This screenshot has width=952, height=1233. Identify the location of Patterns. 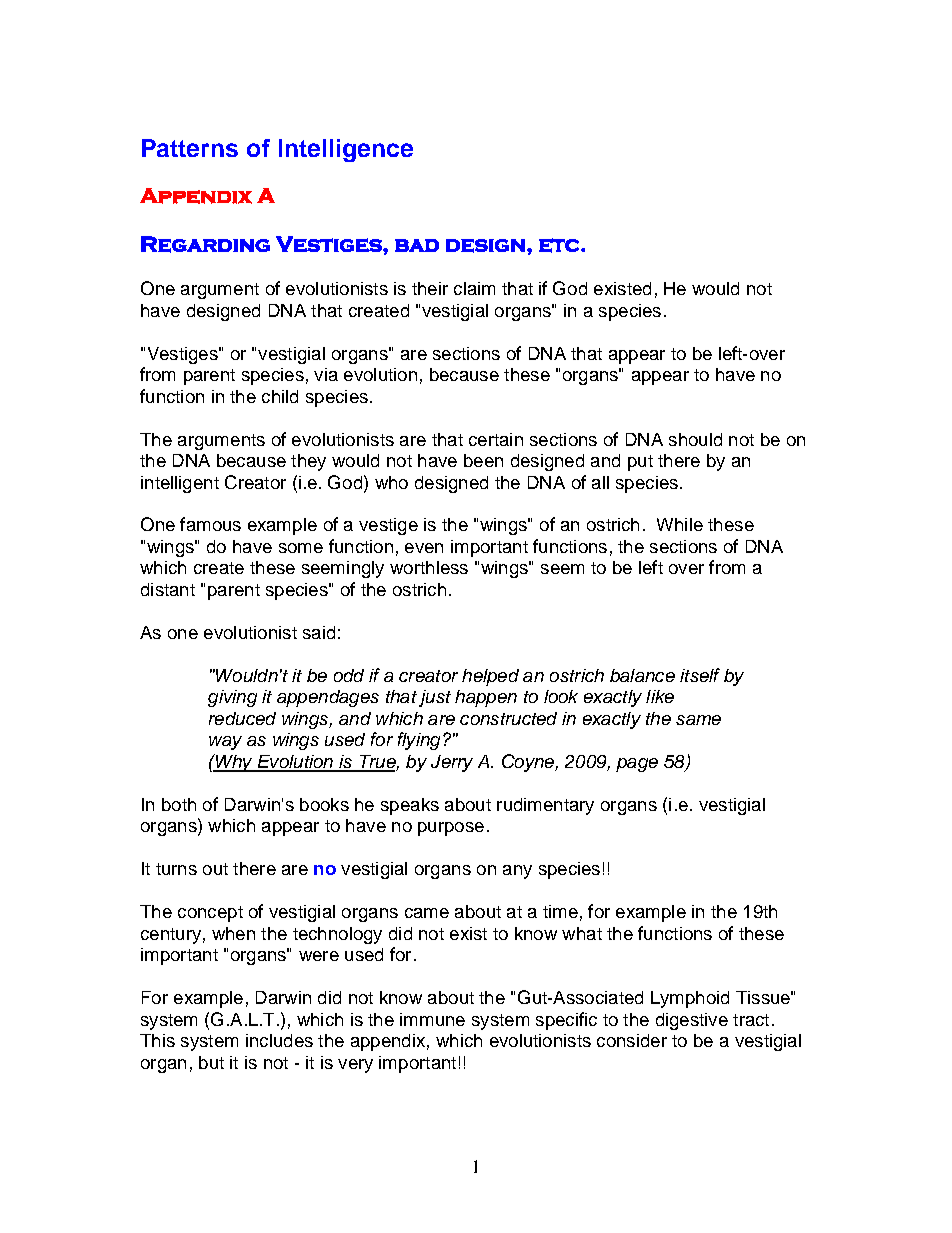
(190, 148).
